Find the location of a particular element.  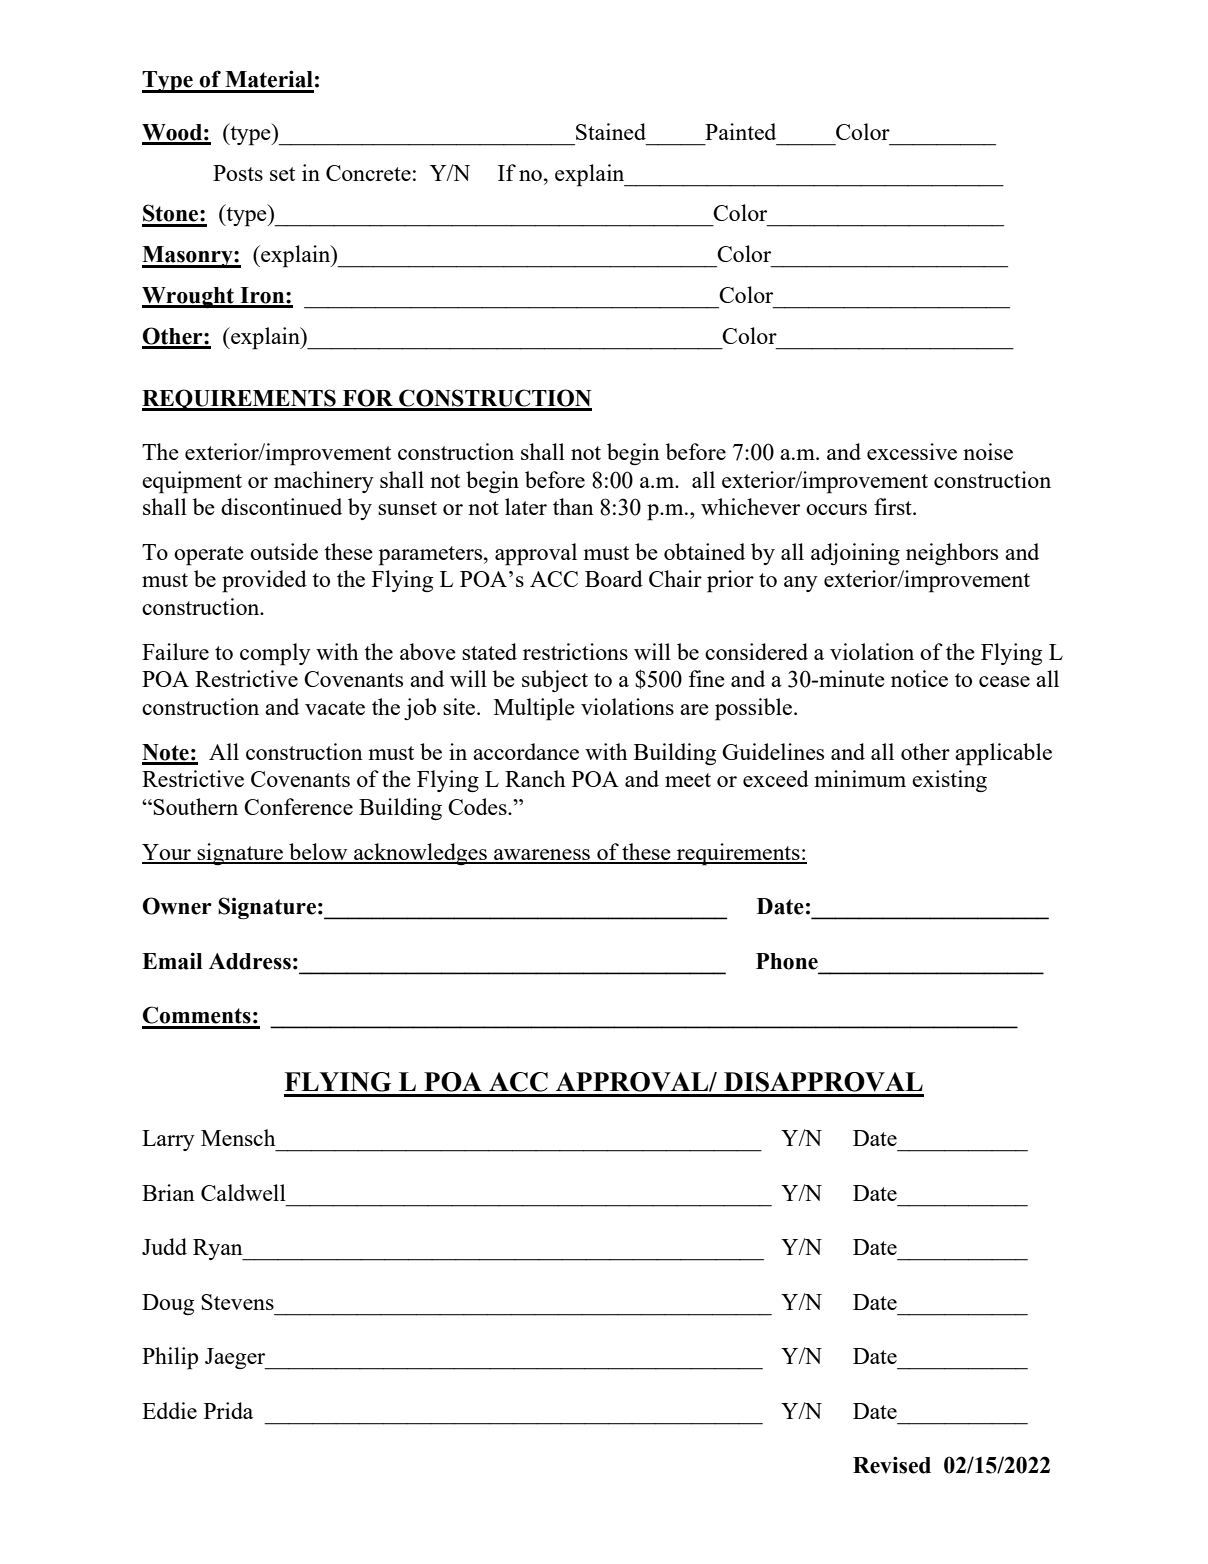

Concrete is located at coordinates (368, 173).
